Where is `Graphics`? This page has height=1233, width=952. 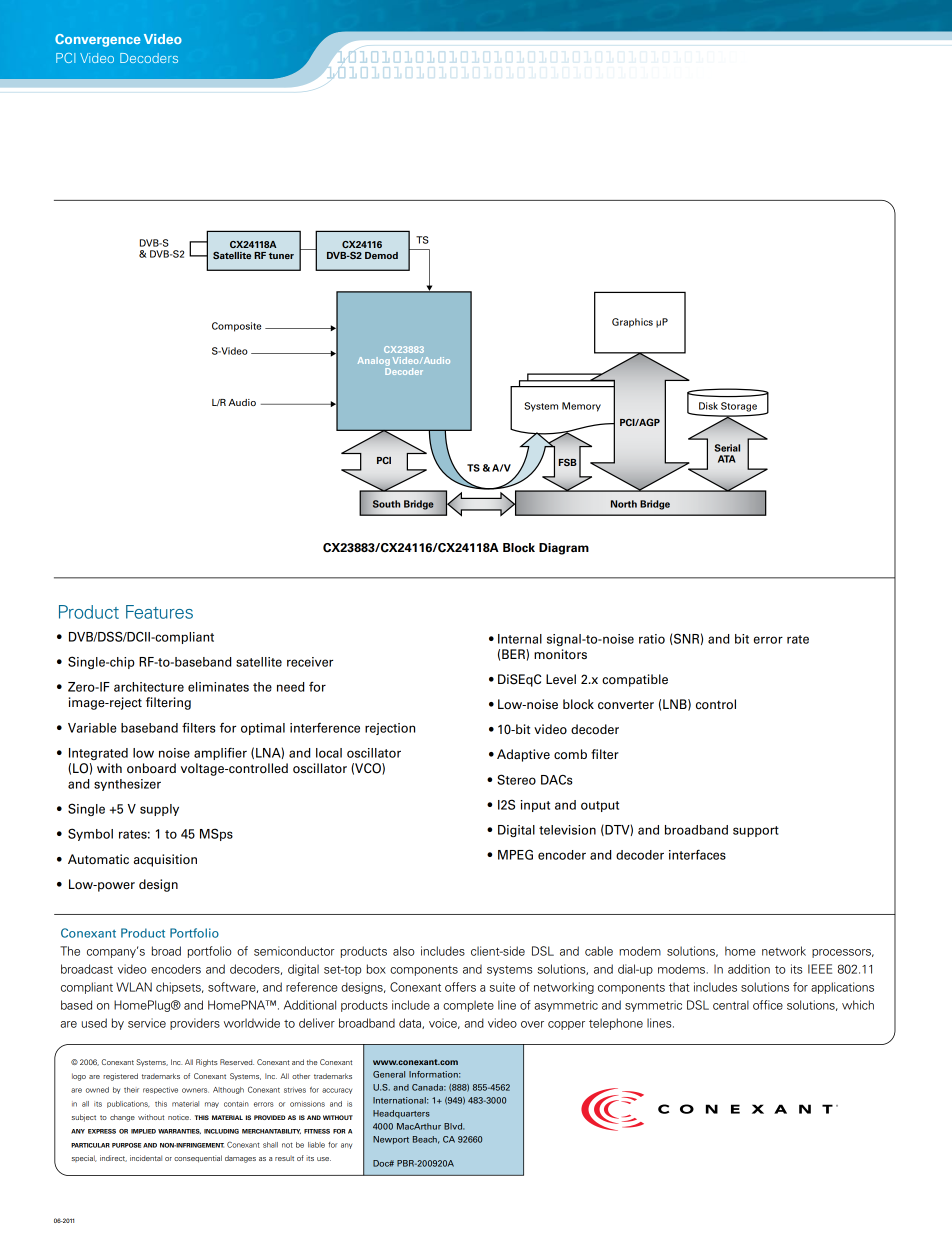
Graphics is located at coordinates (632, 323).
